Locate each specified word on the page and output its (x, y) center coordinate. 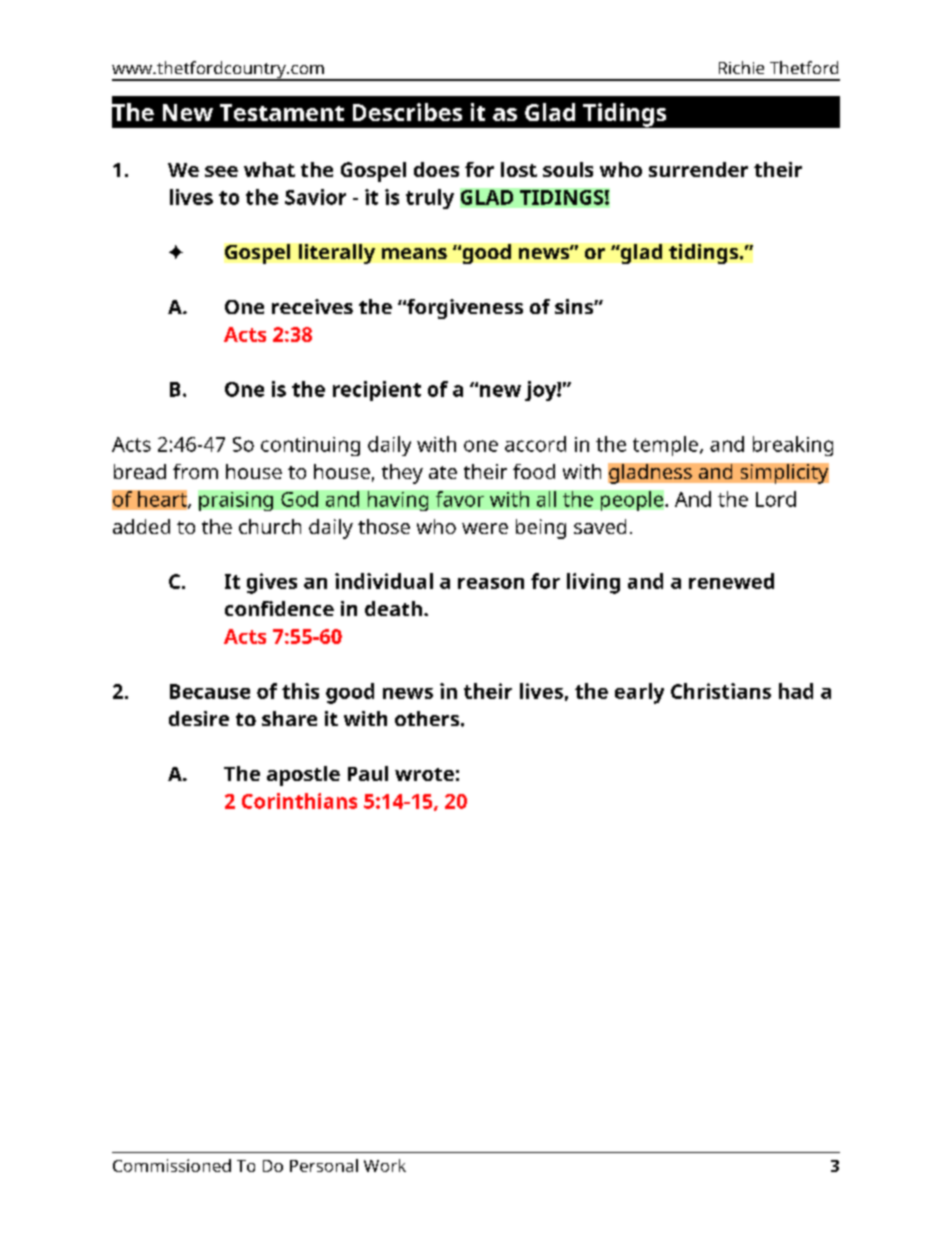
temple (665, 446)
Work (385, 1165)
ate (443, 472)
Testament (282, 112)
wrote (424, 774)
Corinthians (299, 801)
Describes (407, 112)
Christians (721, 691)
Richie (741, 67)
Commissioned (172, 1165)
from (195, 471)
